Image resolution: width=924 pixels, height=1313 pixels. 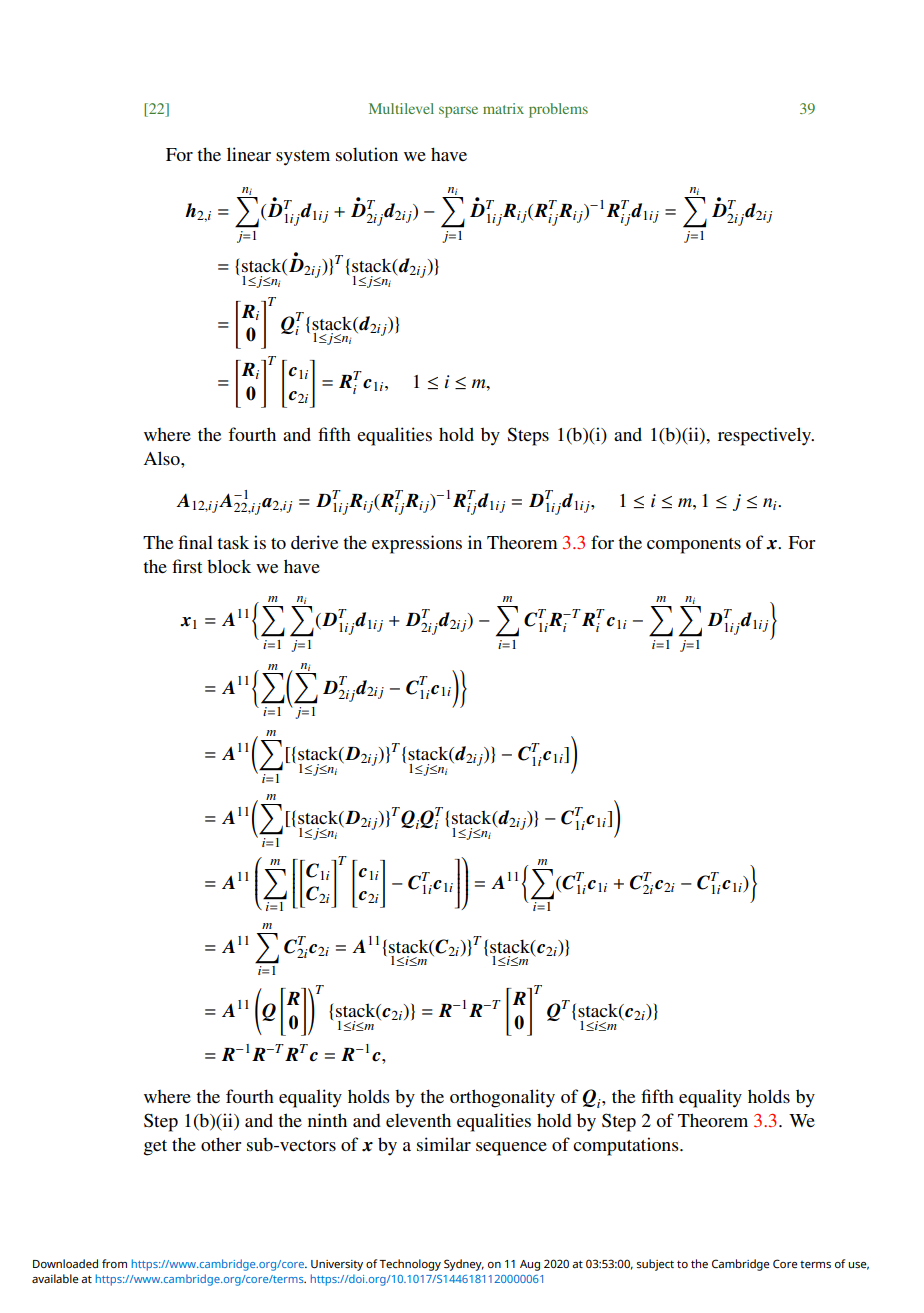 I want to click on problems, so click(x=558, y=110).
